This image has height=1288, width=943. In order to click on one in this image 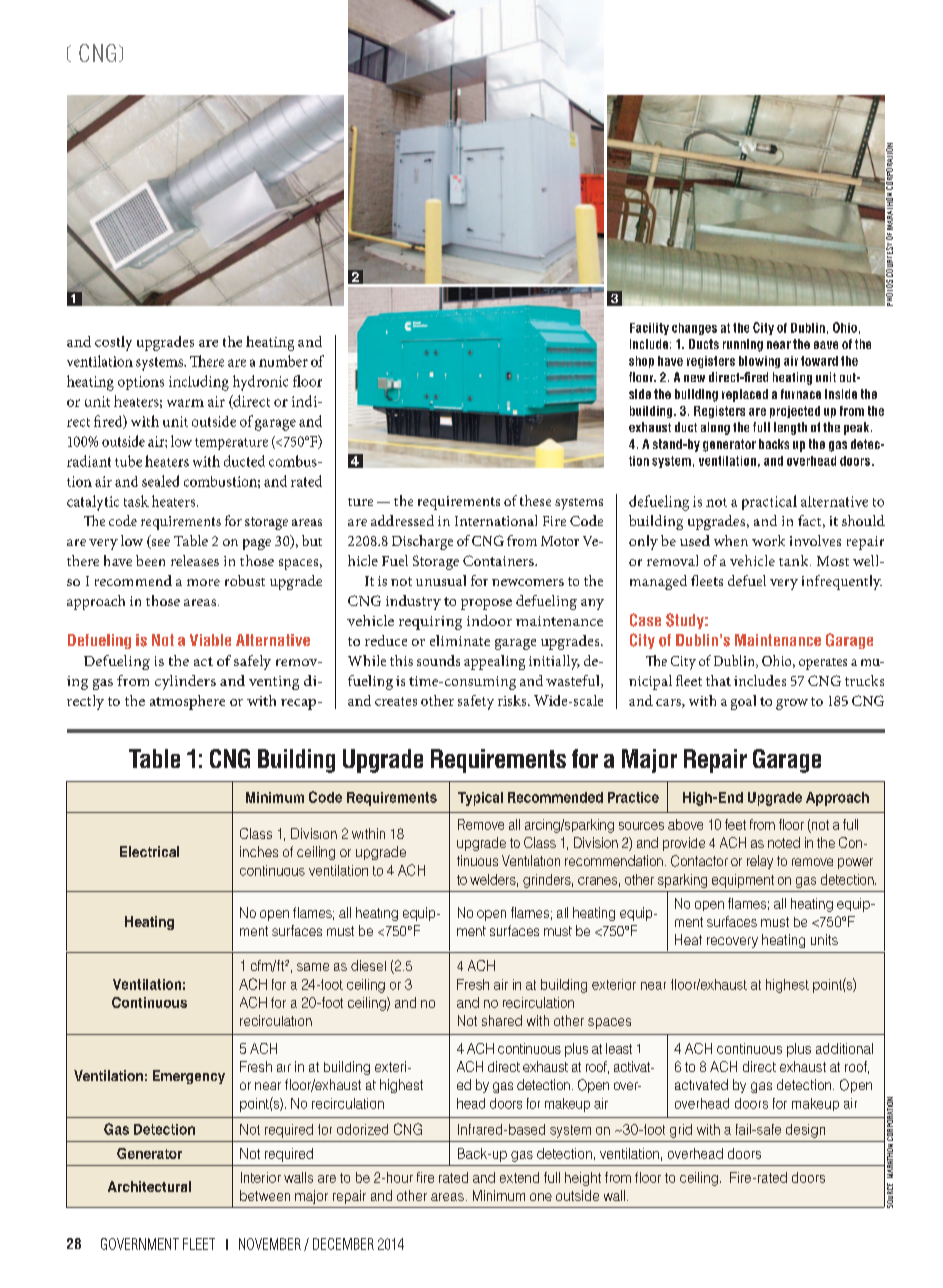, I will do `click(541, 1197)`.
